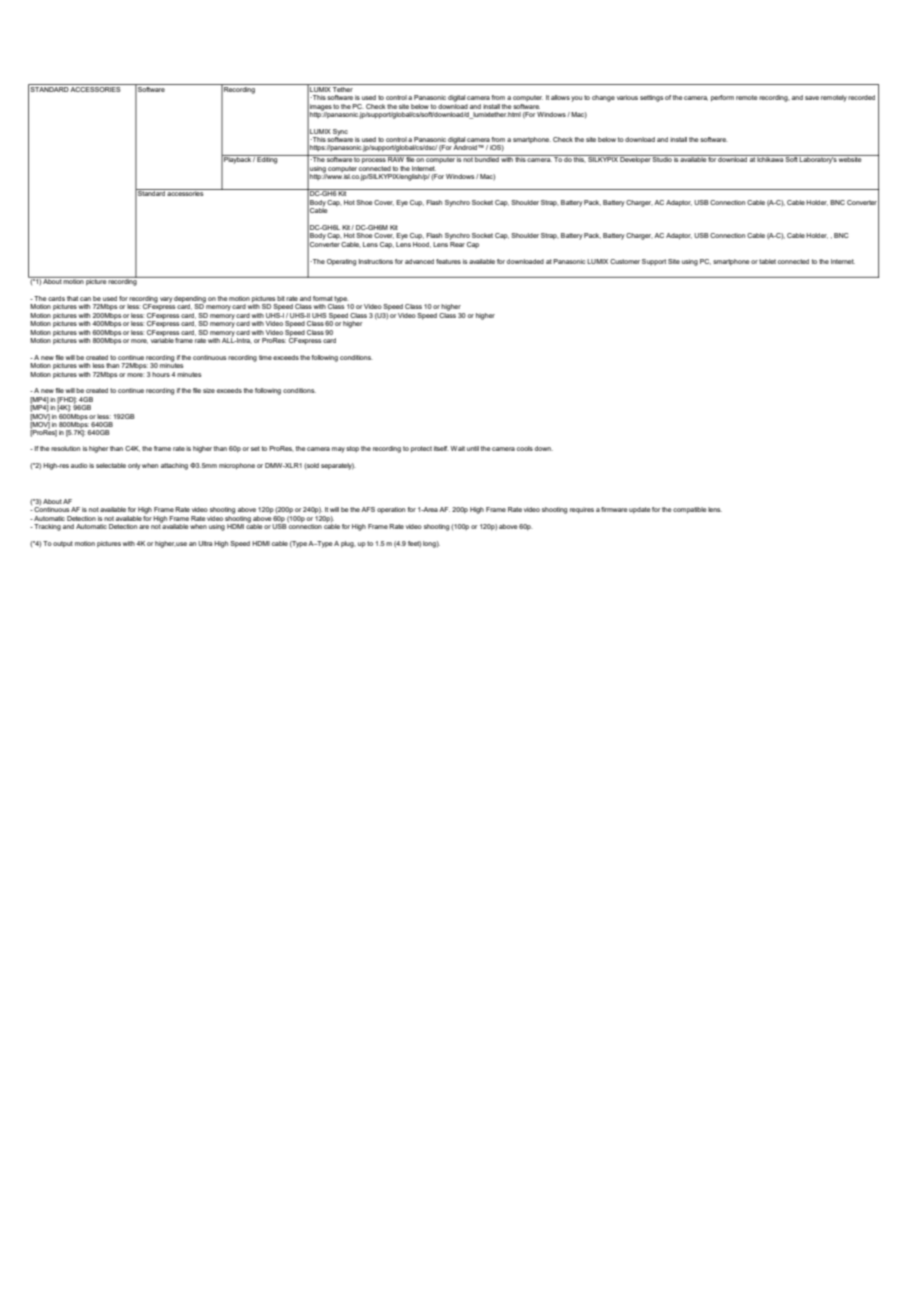 This screenshot has height=1308, width=924. What do you see at coordinates (457, 448) in the screenshot?
I see `Wait` at bounding box center [457, 448].
